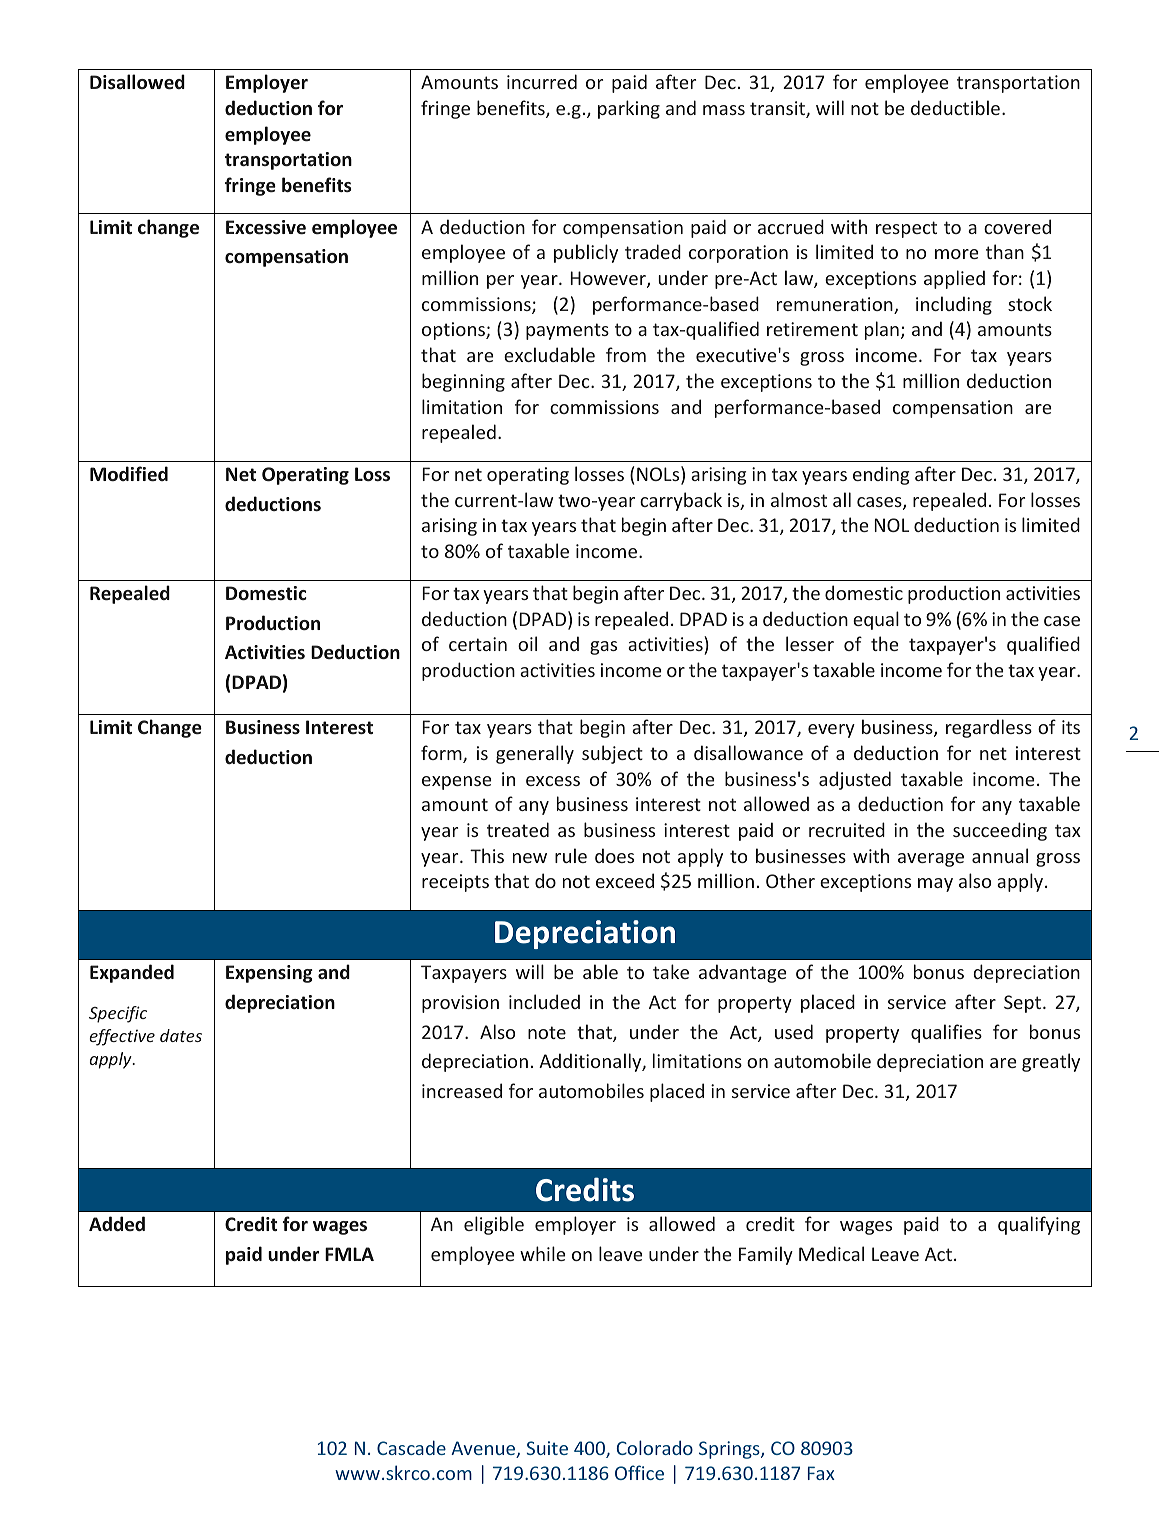 Image resolution: width=1170 pixels, height=1514 pixels. Describe the element at coordinates (955, 107) in the screenshot. I see `deductible` at that location.
